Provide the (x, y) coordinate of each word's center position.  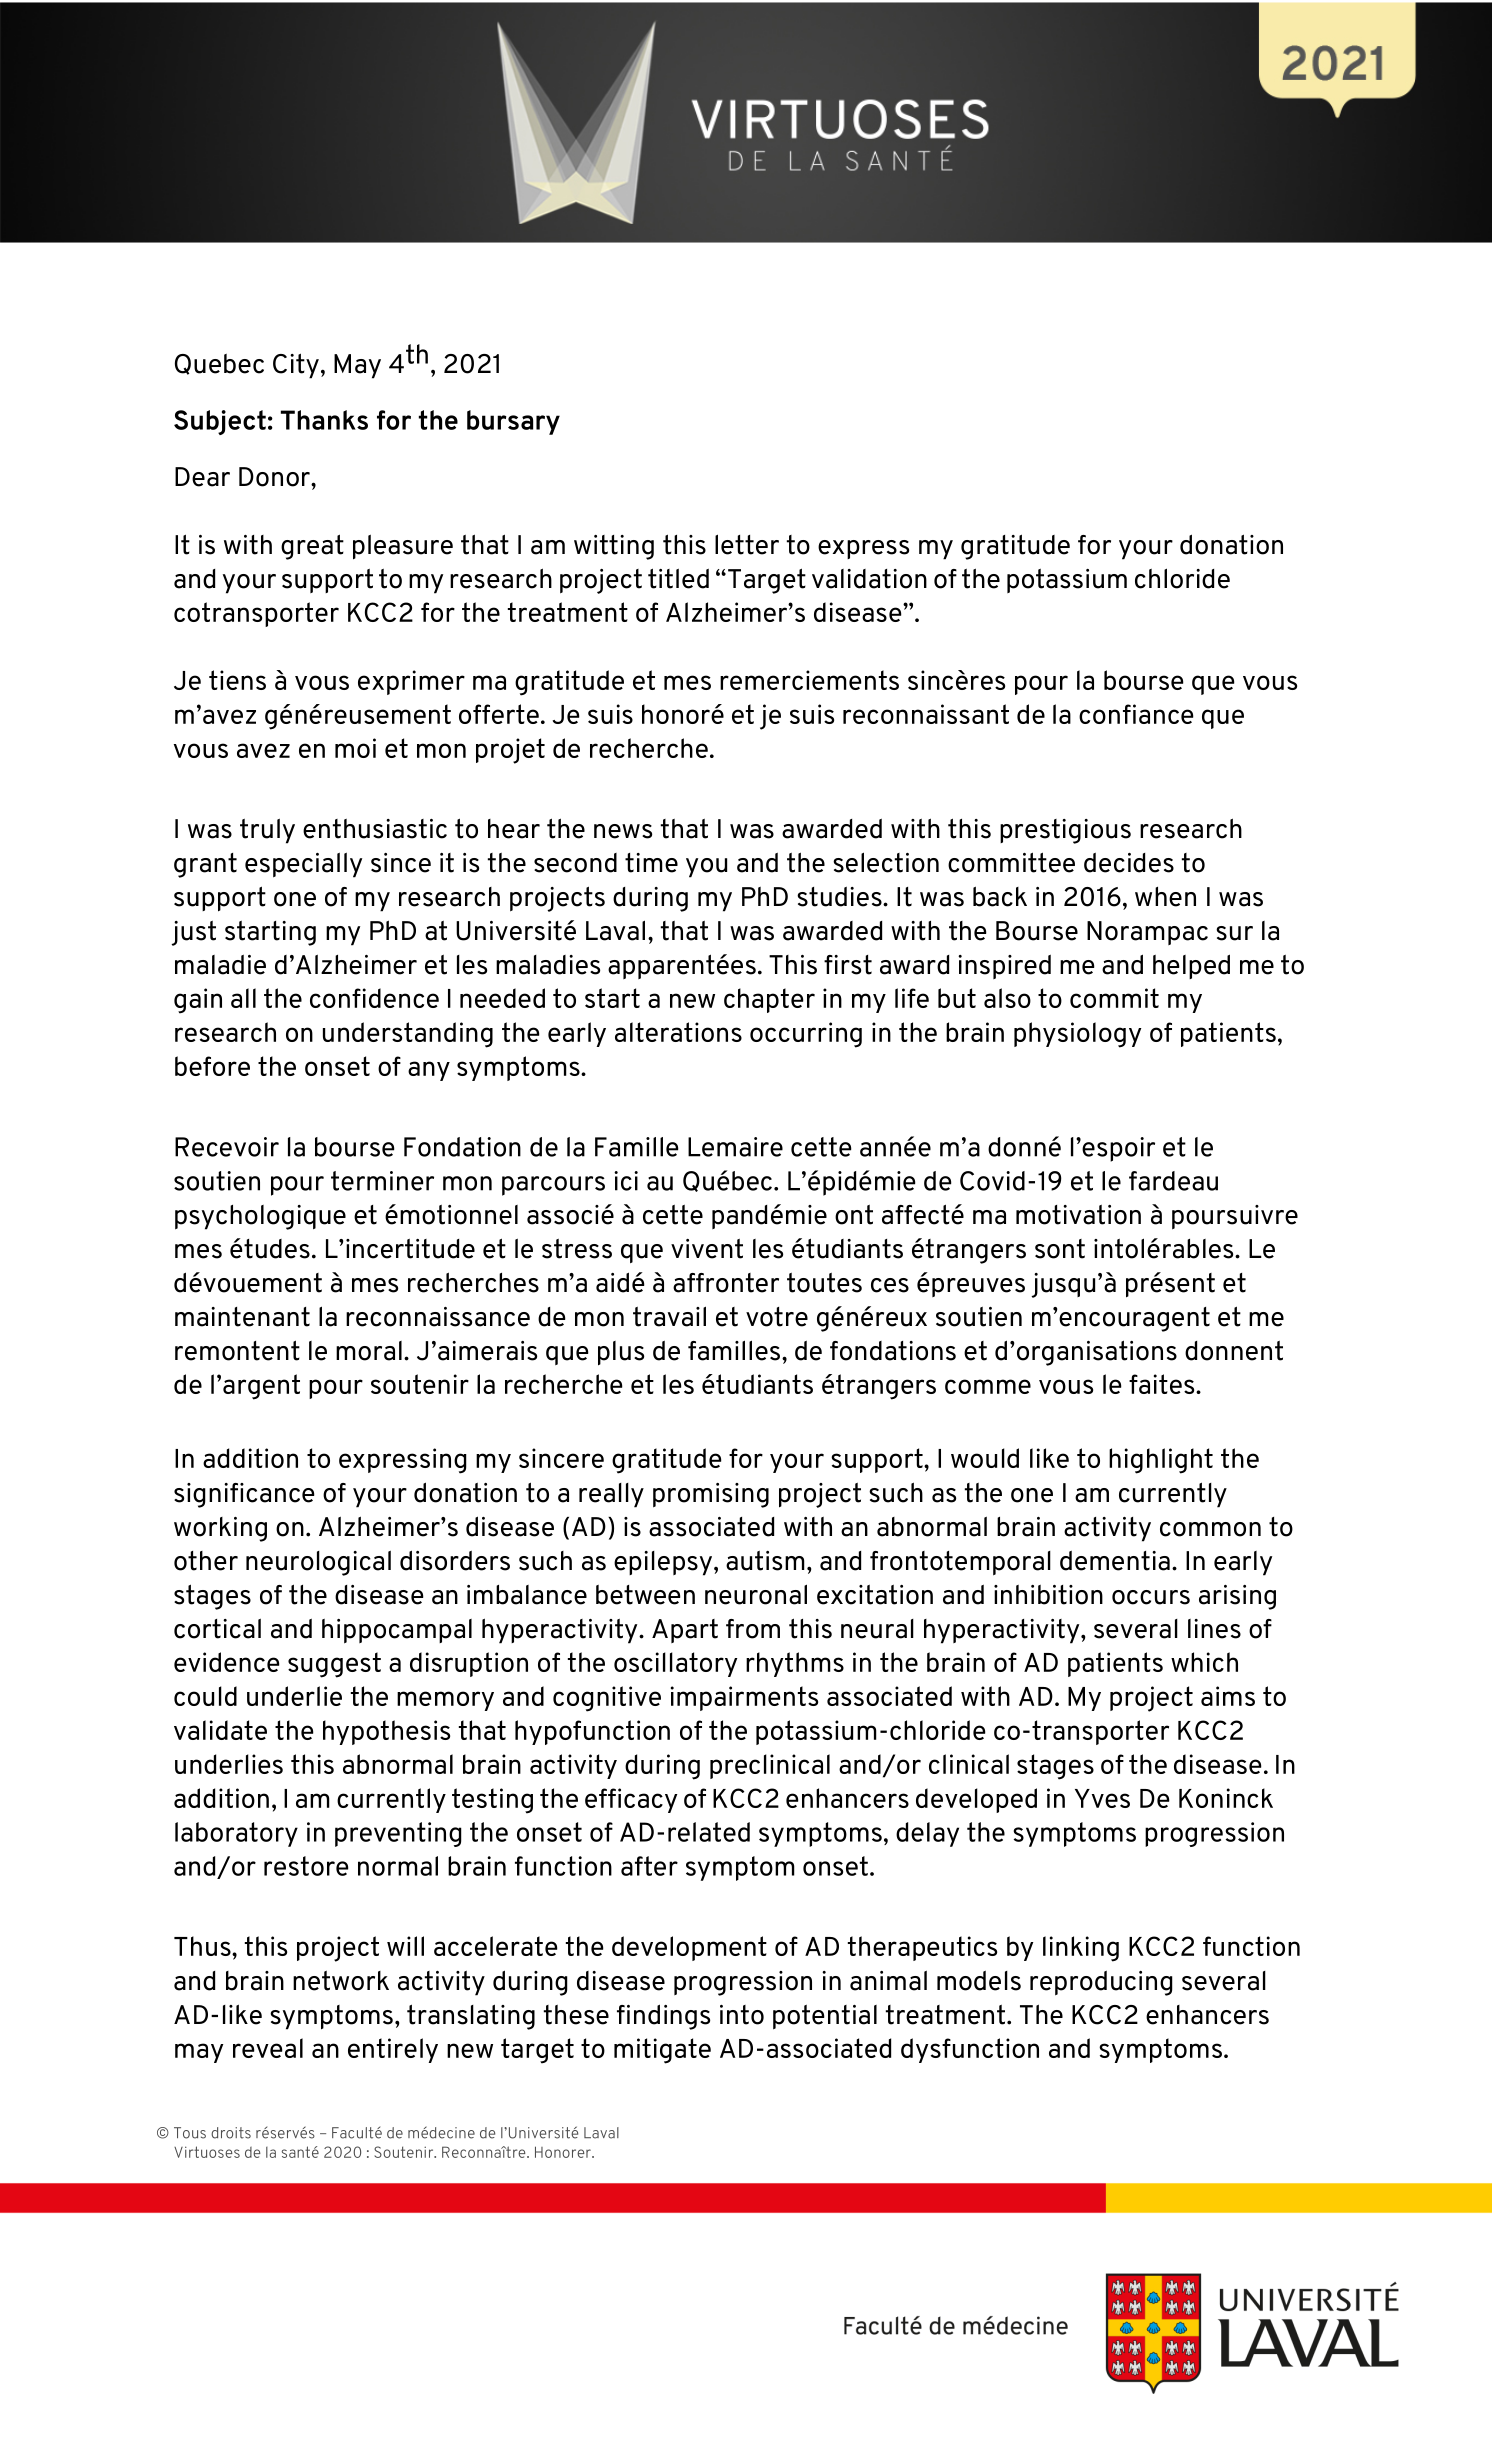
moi (355, 748)
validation (869, 579)
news (623, 831)
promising (711, 1495)
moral (369, 1351)
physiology (1077, 1035)
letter (747, 544)
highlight (1161, 1461)
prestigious (1065, 831)
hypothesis (386, 1732)
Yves (1102, 1798)
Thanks (324, 420)
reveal (268, 2048)
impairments (744, 1698)
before (212, 1066)
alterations (678, 1032)
